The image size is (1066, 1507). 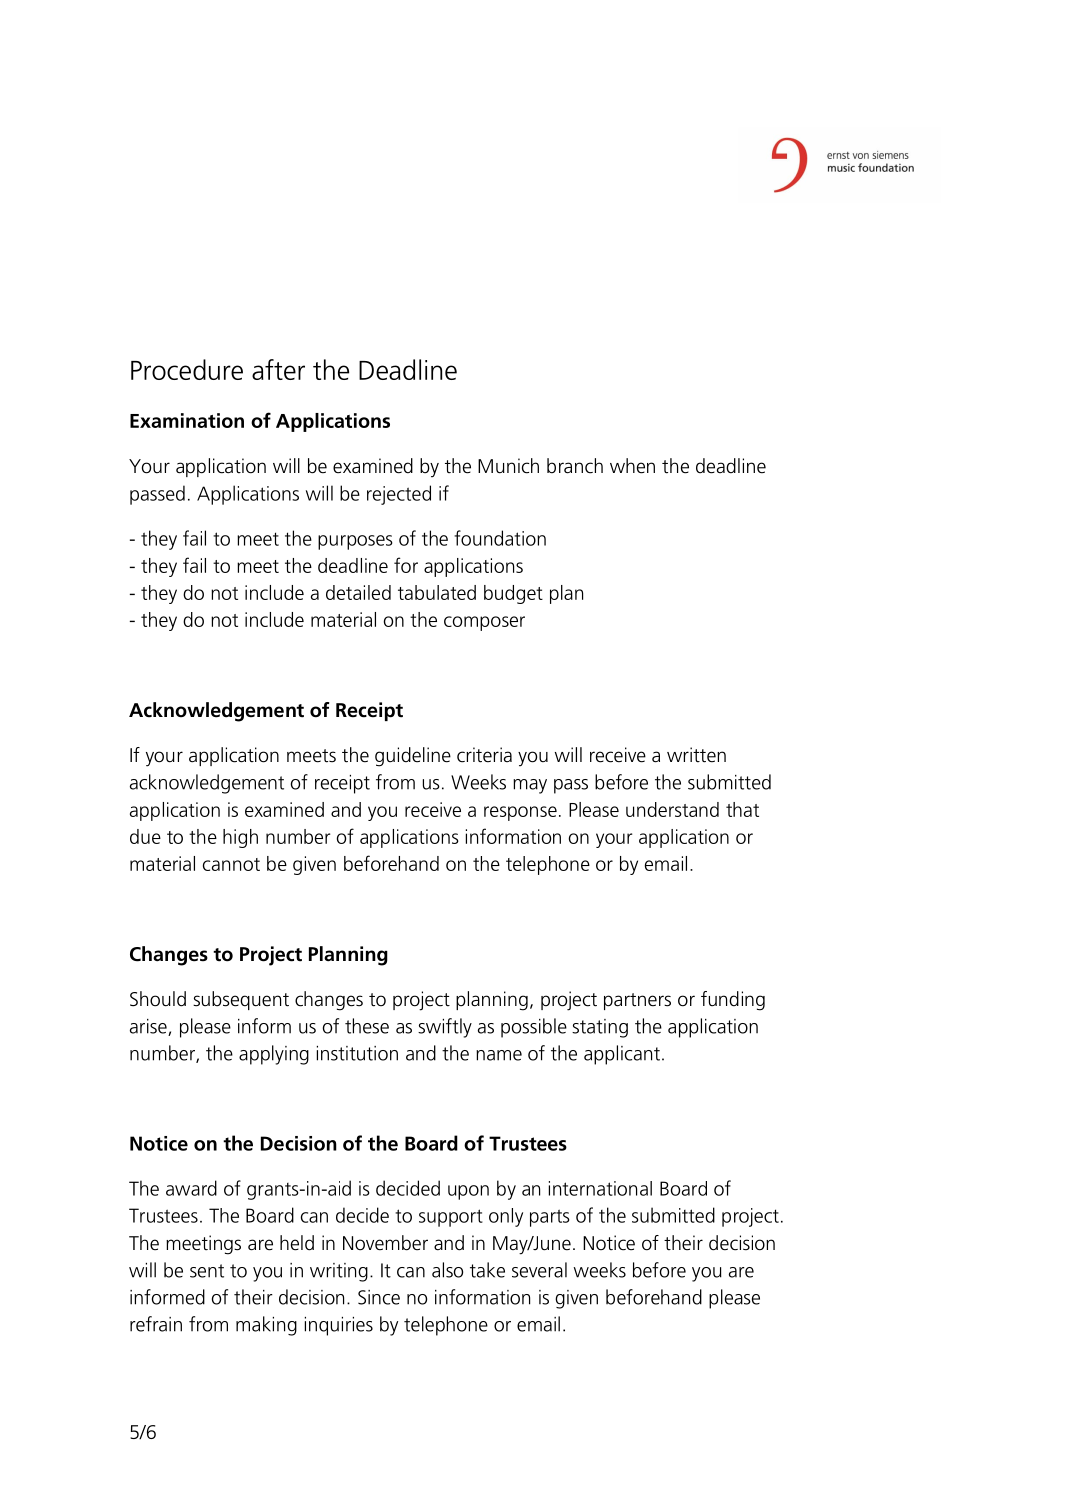 What do you see at coordinates (413, 757) in the image?
I see `guideline` at bounding box center [413, 757].
